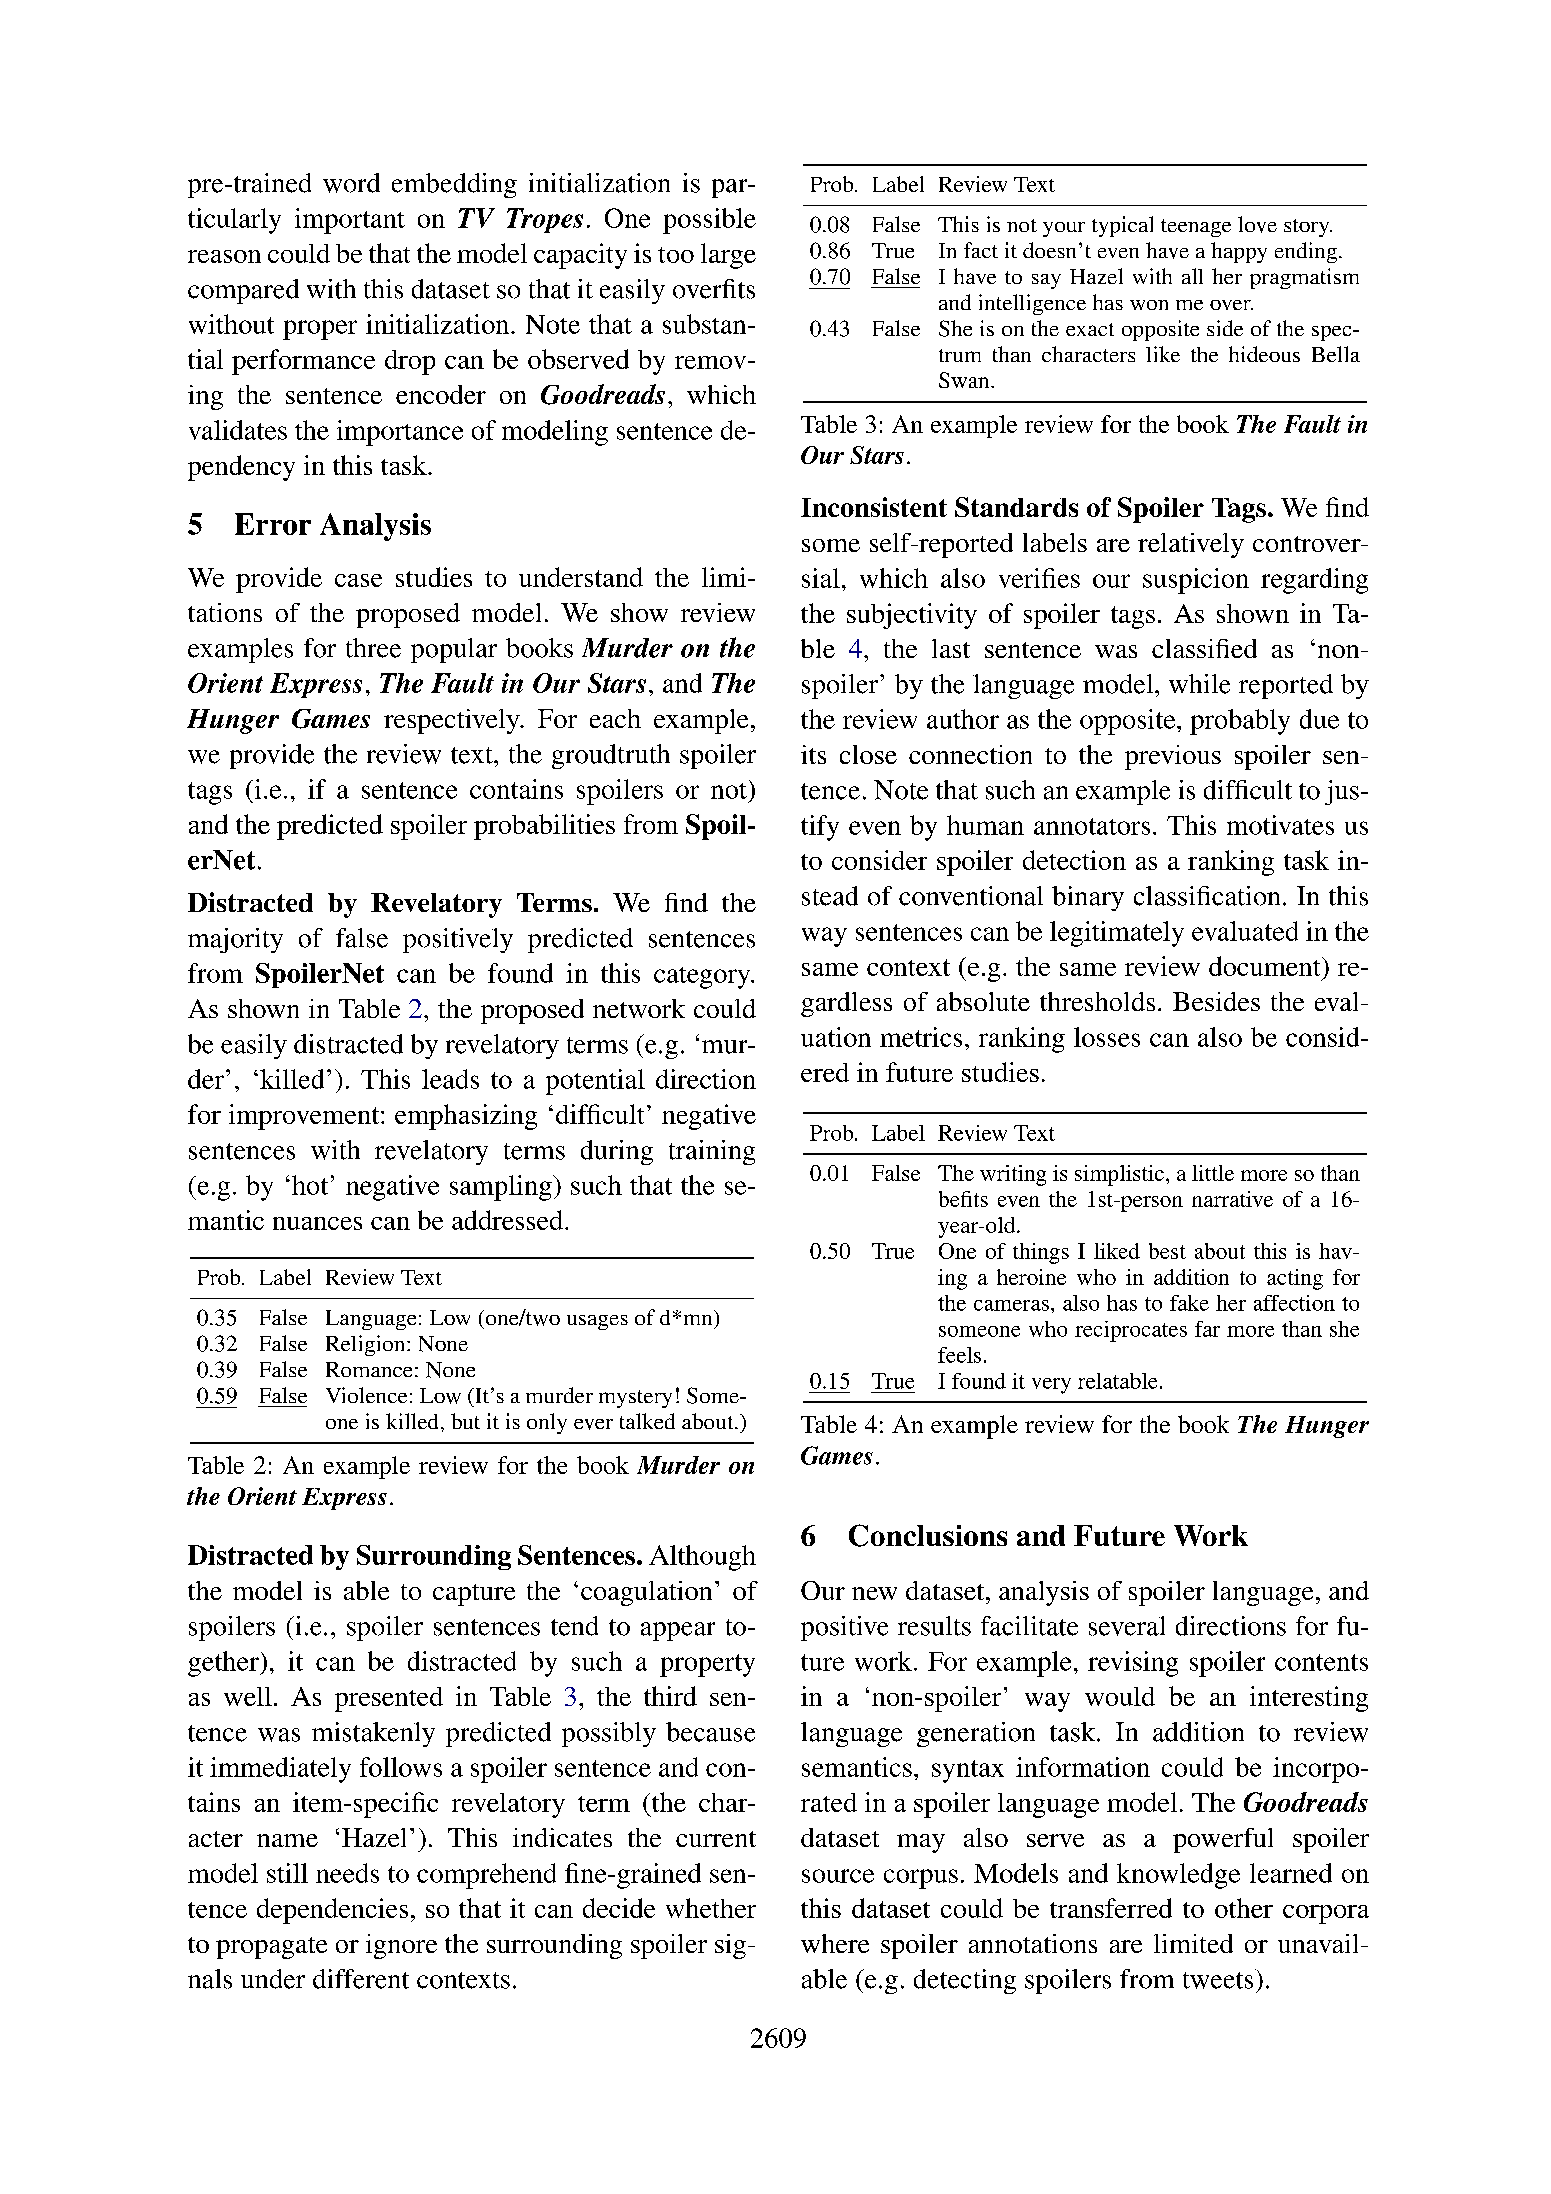 The height and width of the screenshot is (2194, 1551). What do you see at coordinates (351, 183) in the screenshot?
I see `word` at bounding box center [351, 183].
